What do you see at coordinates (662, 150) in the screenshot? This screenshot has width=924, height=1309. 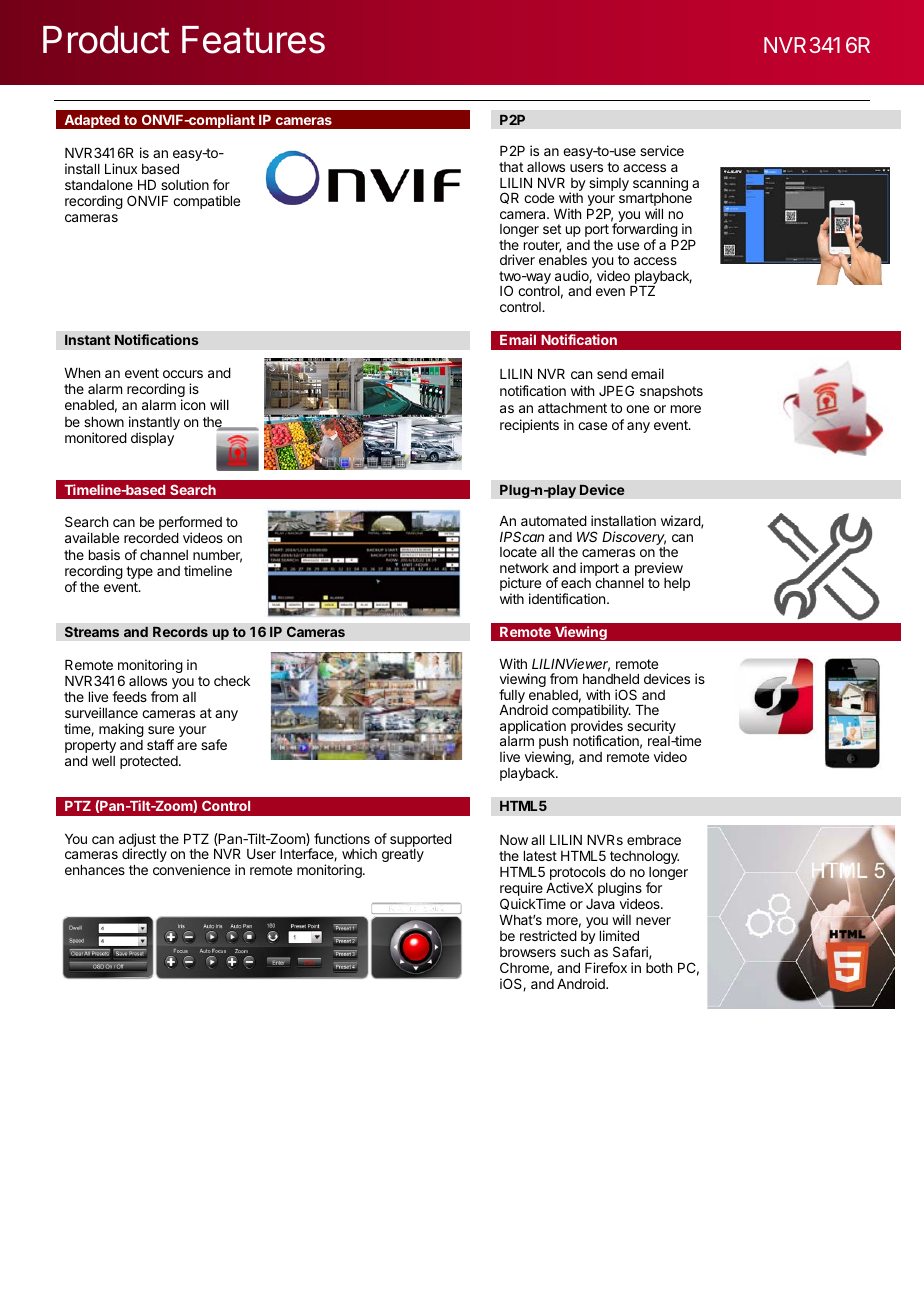 I see `service` at bounding box center [662, 150].
